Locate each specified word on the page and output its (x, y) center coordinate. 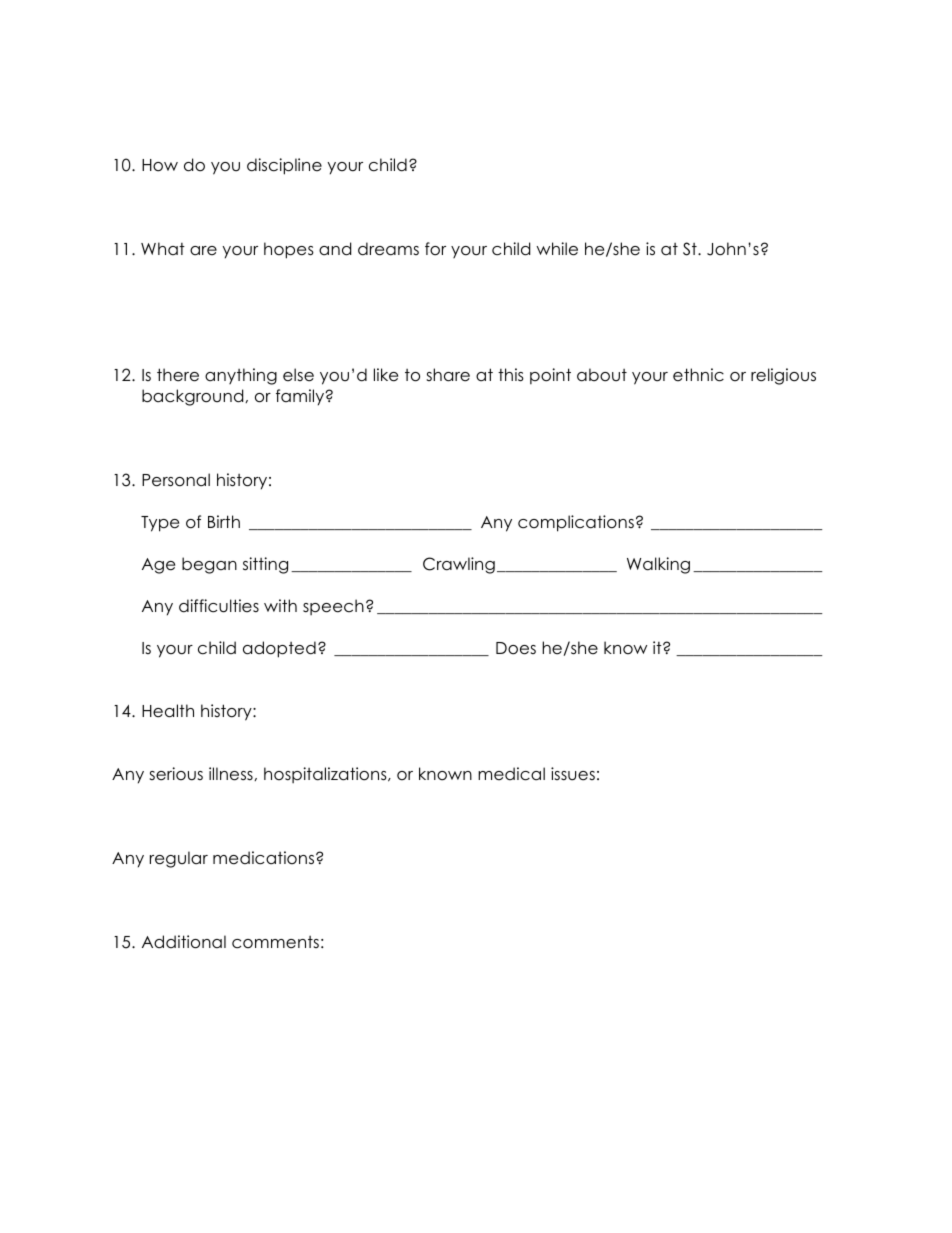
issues (573, 774)
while (557, 249)
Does (516, 648)
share (448, 375)
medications (265, 858)
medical (511, 774)
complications (576, 523)
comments (275, 942)
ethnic (698, 375)
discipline (284, 166)
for (435, 249)
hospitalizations (326, 775)
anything (241, 376)
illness (232, 774)
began (209, 565)
